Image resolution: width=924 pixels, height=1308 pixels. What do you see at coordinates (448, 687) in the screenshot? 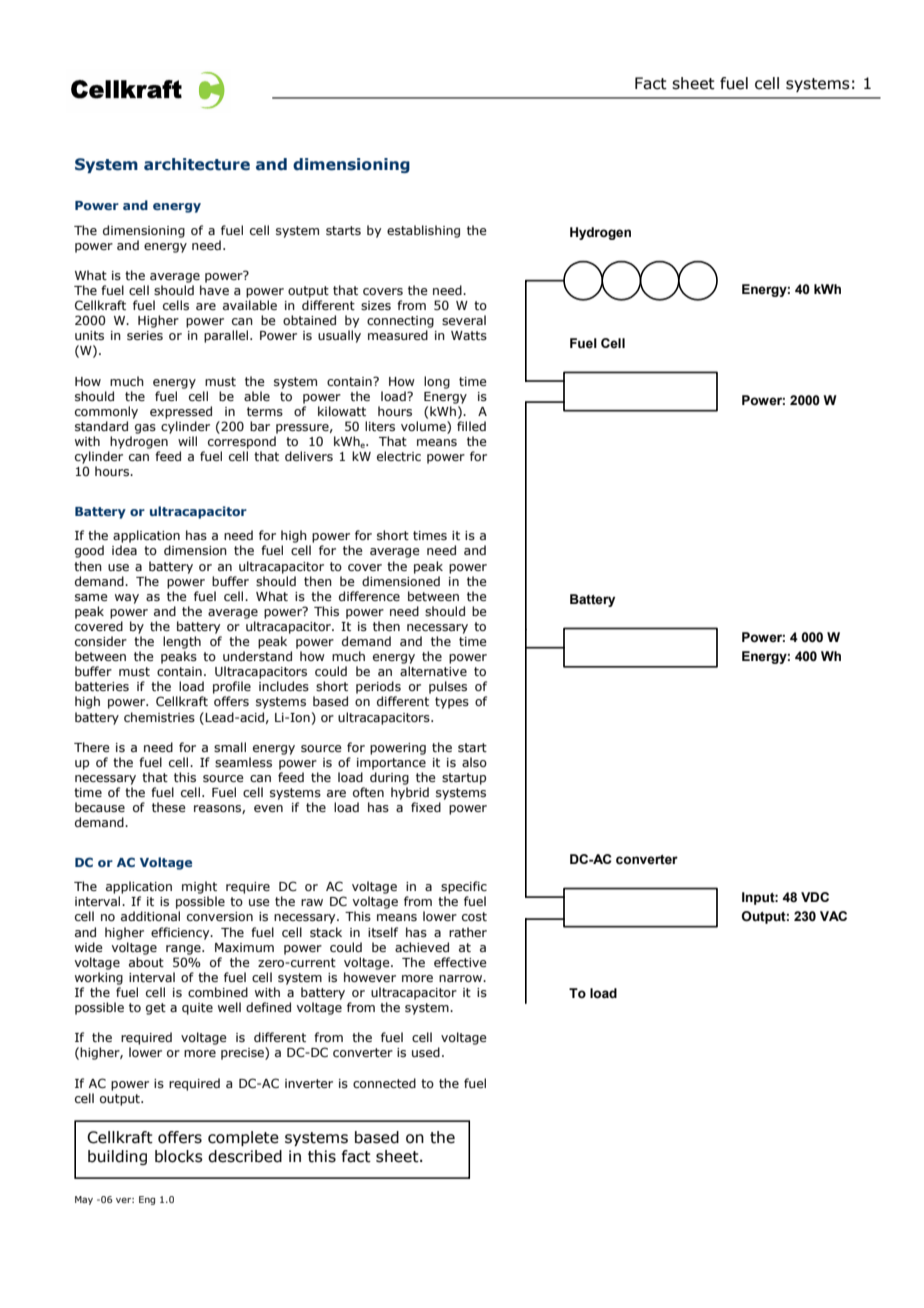
I see `pulses` at bounding box center [448, 687].
